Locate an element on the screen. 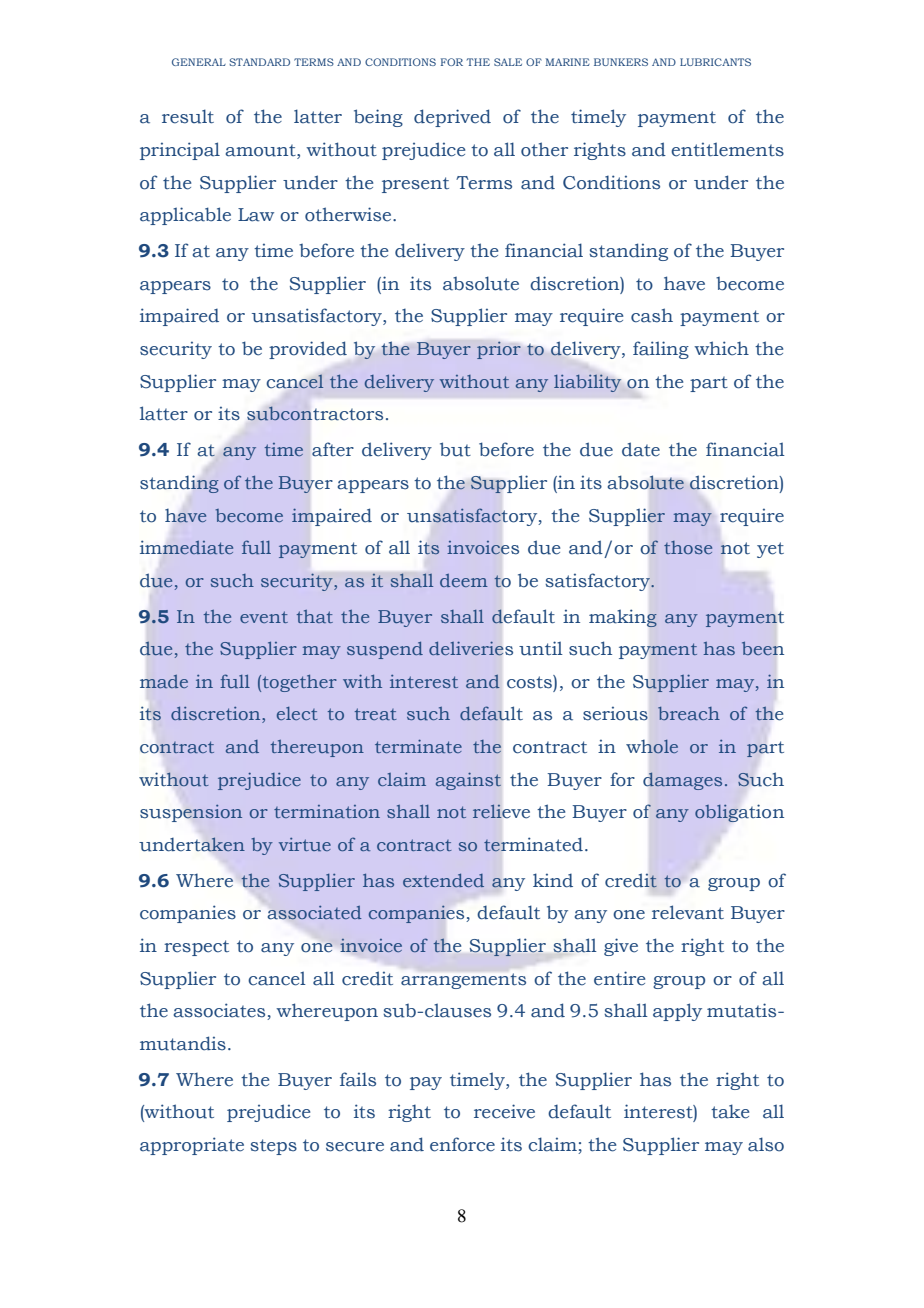 The image size is (924, 1308). STANDARD is located at coordinates (259, 62).
